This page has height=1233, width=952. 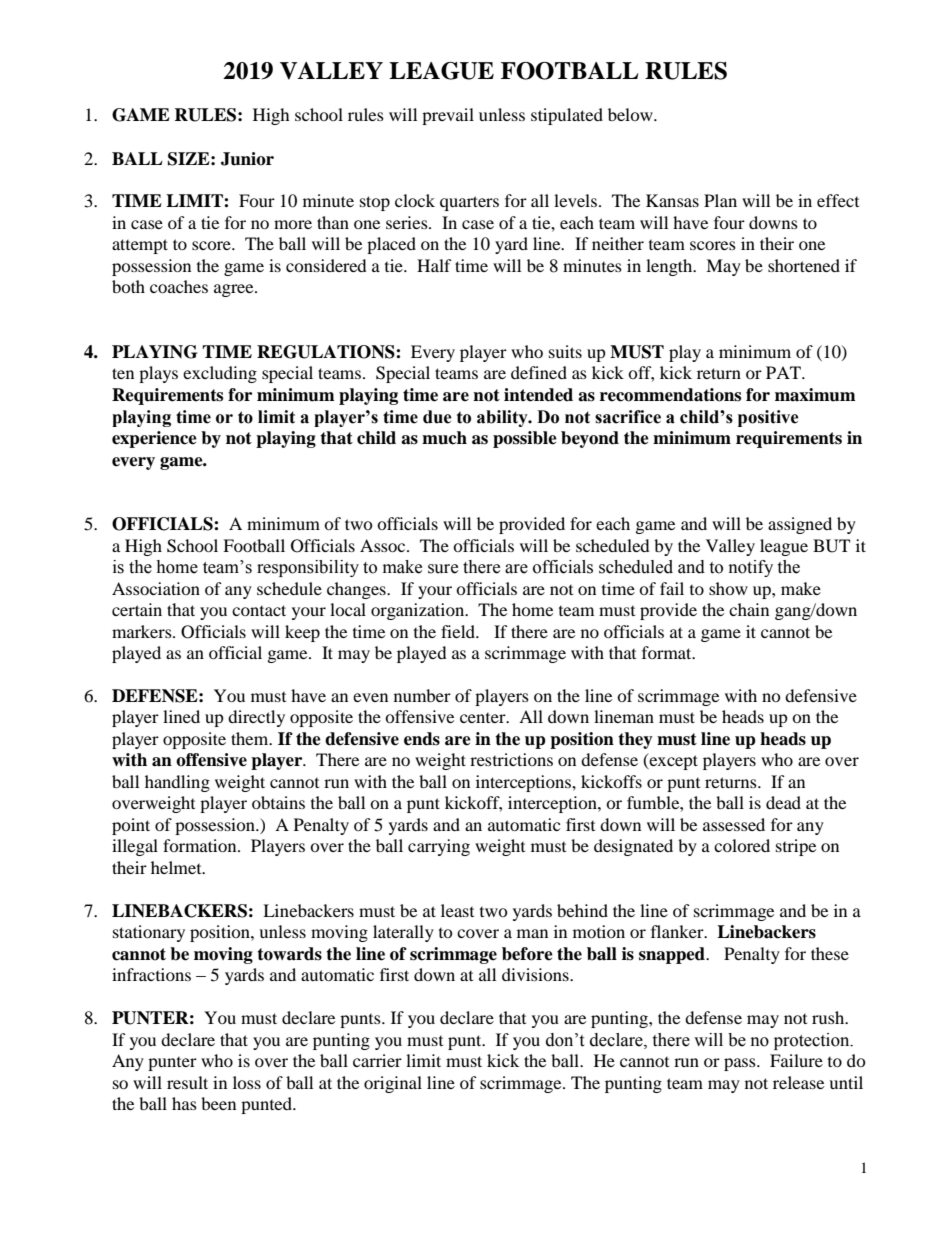 What do you see at coordinates (448, 116) in the page?
I see `prevail` at bounding box center [448, 116].
